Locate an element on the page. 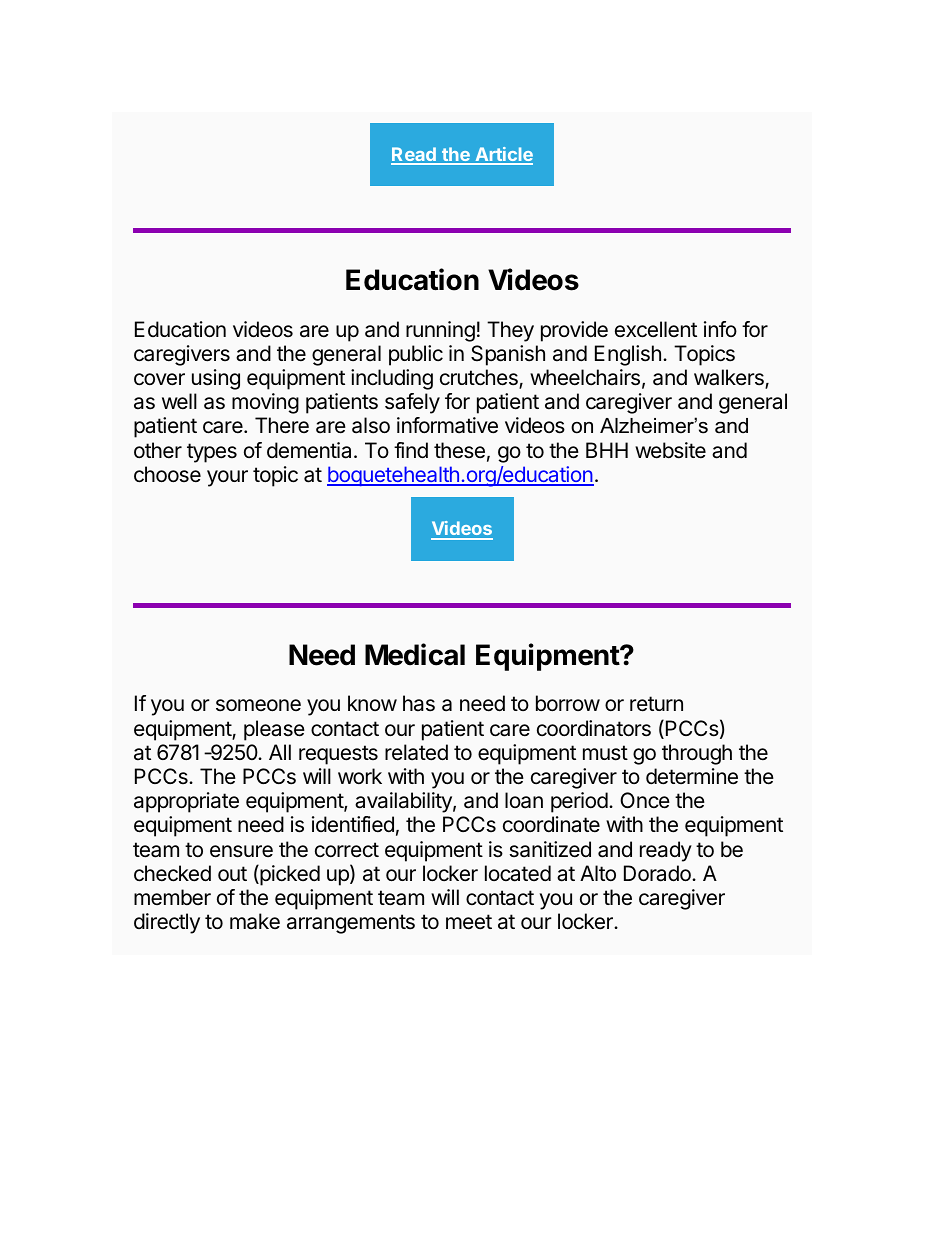  Article is located at coordinates (503, 155).
